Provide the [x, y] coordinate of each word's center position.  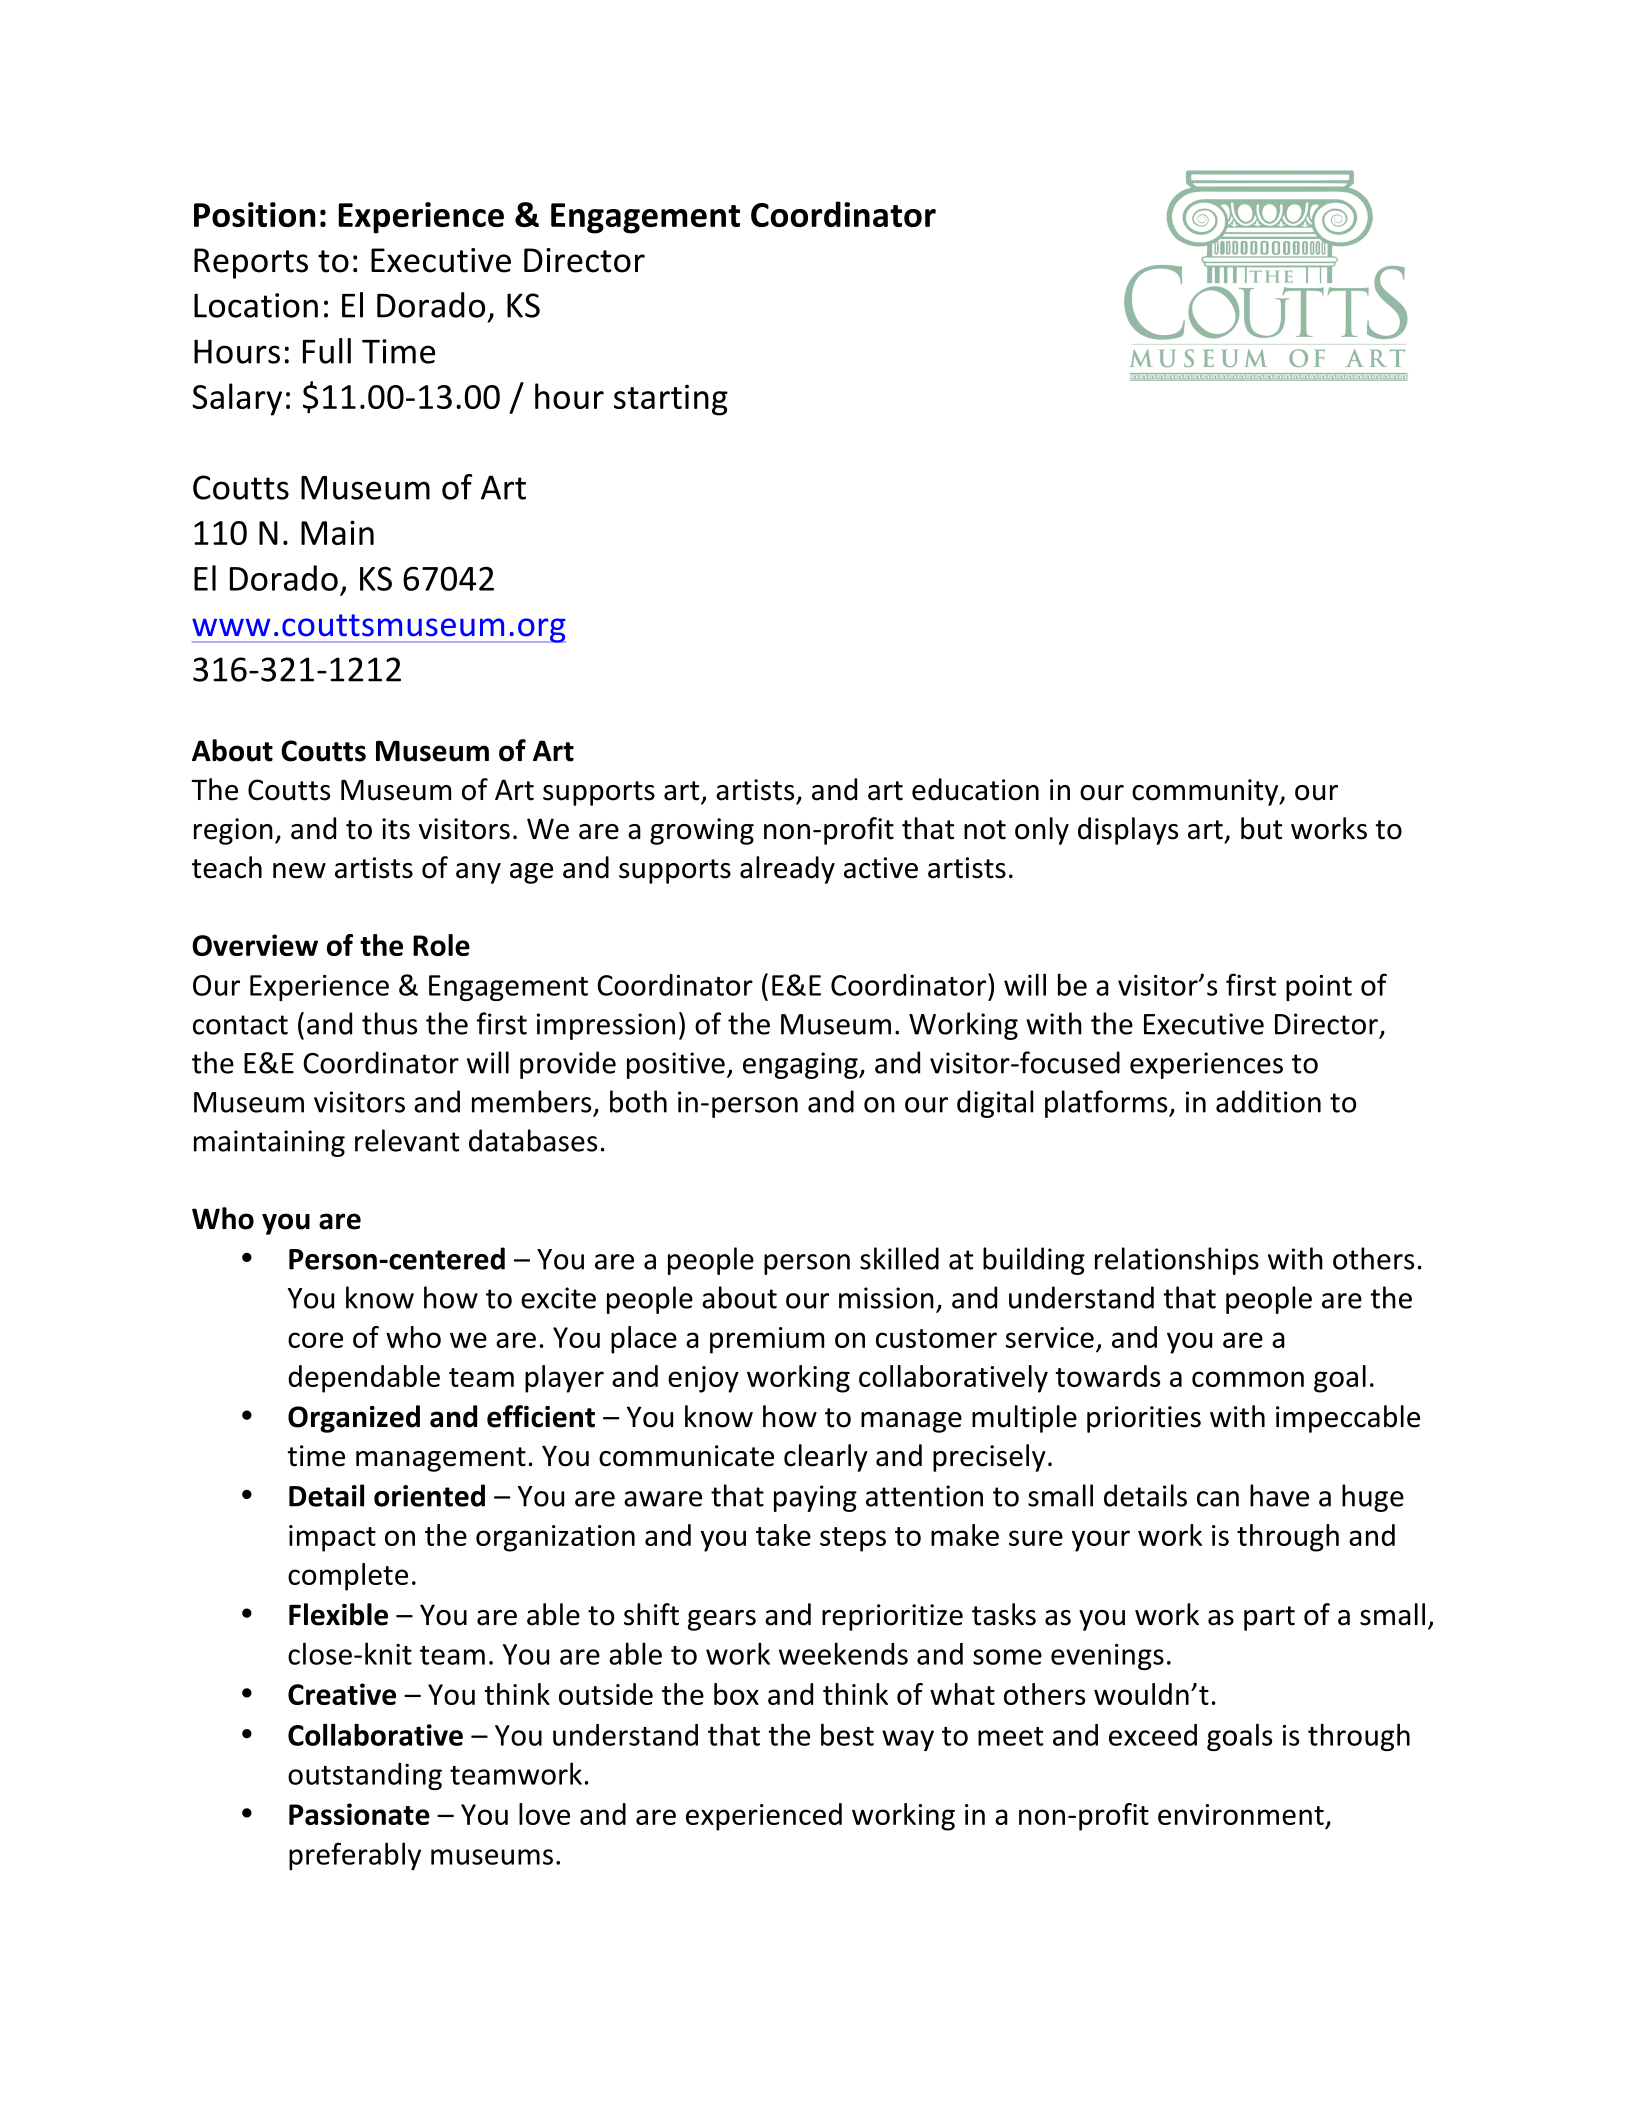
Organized [354, 1419]
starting [671, 400]
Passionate [359, 1814]
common [1248, 1379]
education [975, 789]
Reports [251, 263]
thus [389, 1023]
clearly [826, 1458]
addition [1268, 1101]
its [396, 829]
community [1206, 792]
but [1261, 828]
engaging [801, 1065]
